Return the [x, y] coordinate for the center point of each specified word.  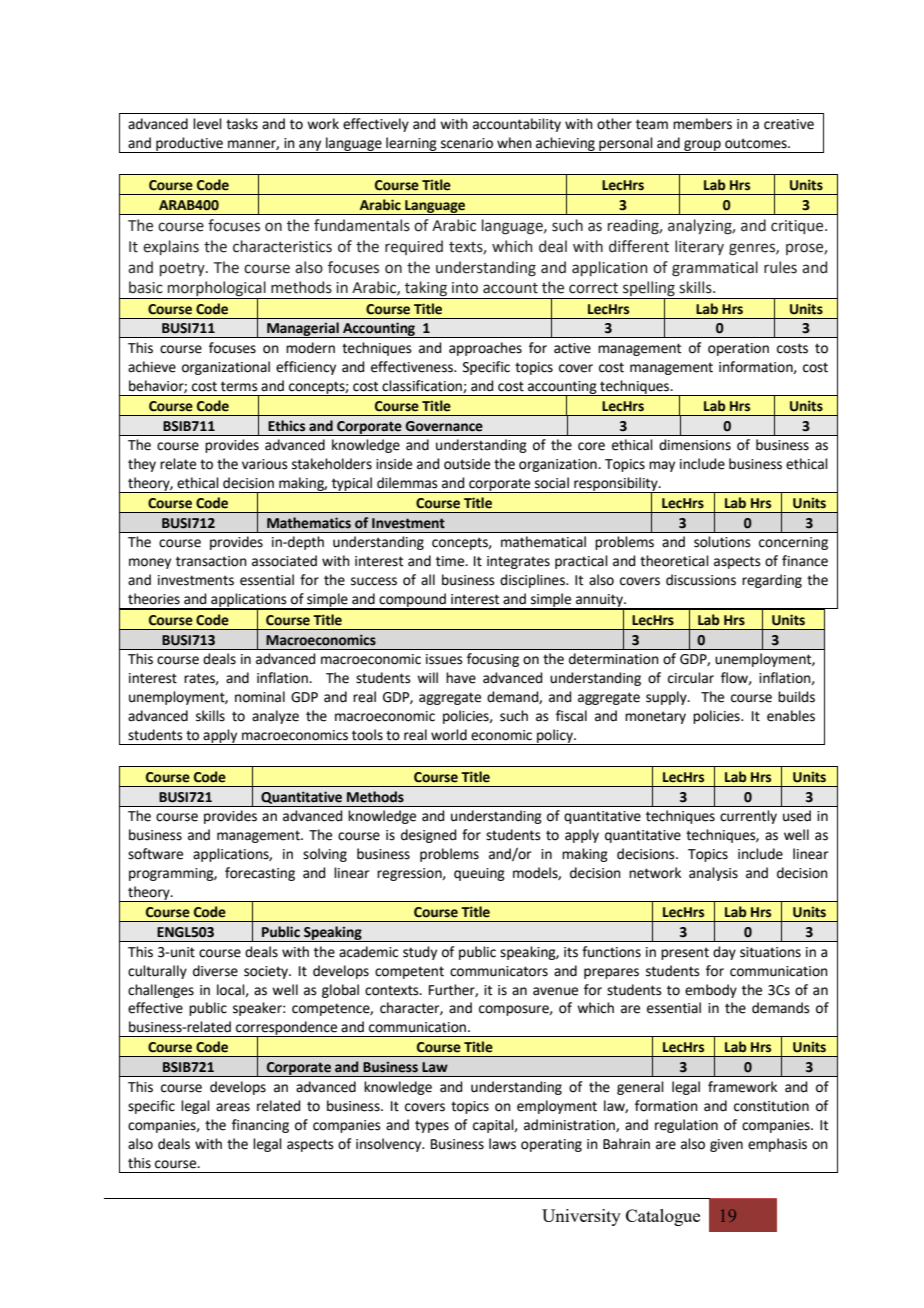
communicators [499, 971]
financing [260, 1126]
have [461, 678]
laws [502, 1144]
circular [691, 678]
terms [239, 386]
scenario [467, 143]
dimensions [695, 445]
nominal [260, 697]
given [726, 1145]
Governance [444, 426]
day [724, 953]
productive [189, 145]
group [702, 146]
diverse [215, 971]
